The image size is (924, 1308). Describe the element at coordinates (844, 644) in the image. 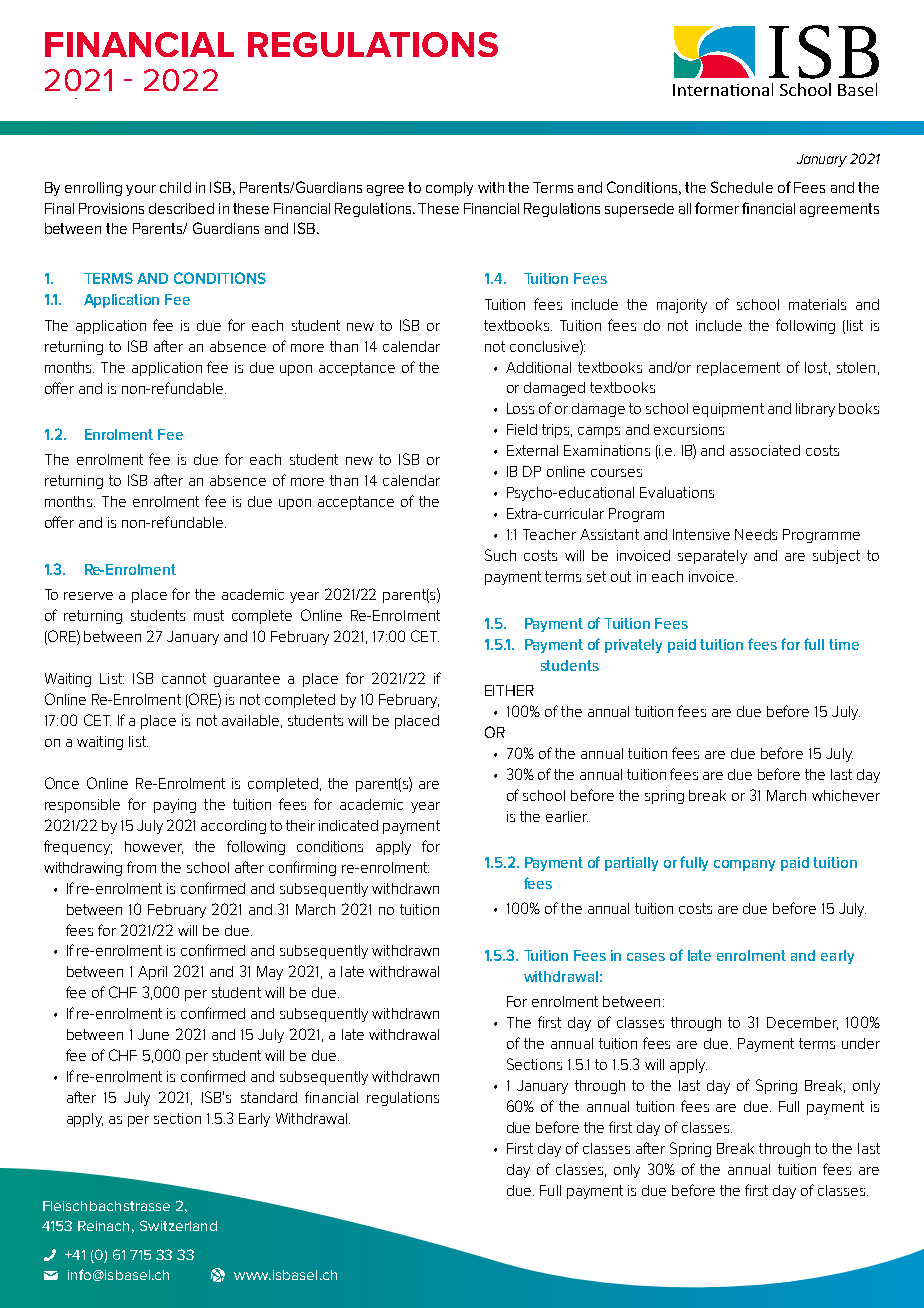

I see `time` at that location.
